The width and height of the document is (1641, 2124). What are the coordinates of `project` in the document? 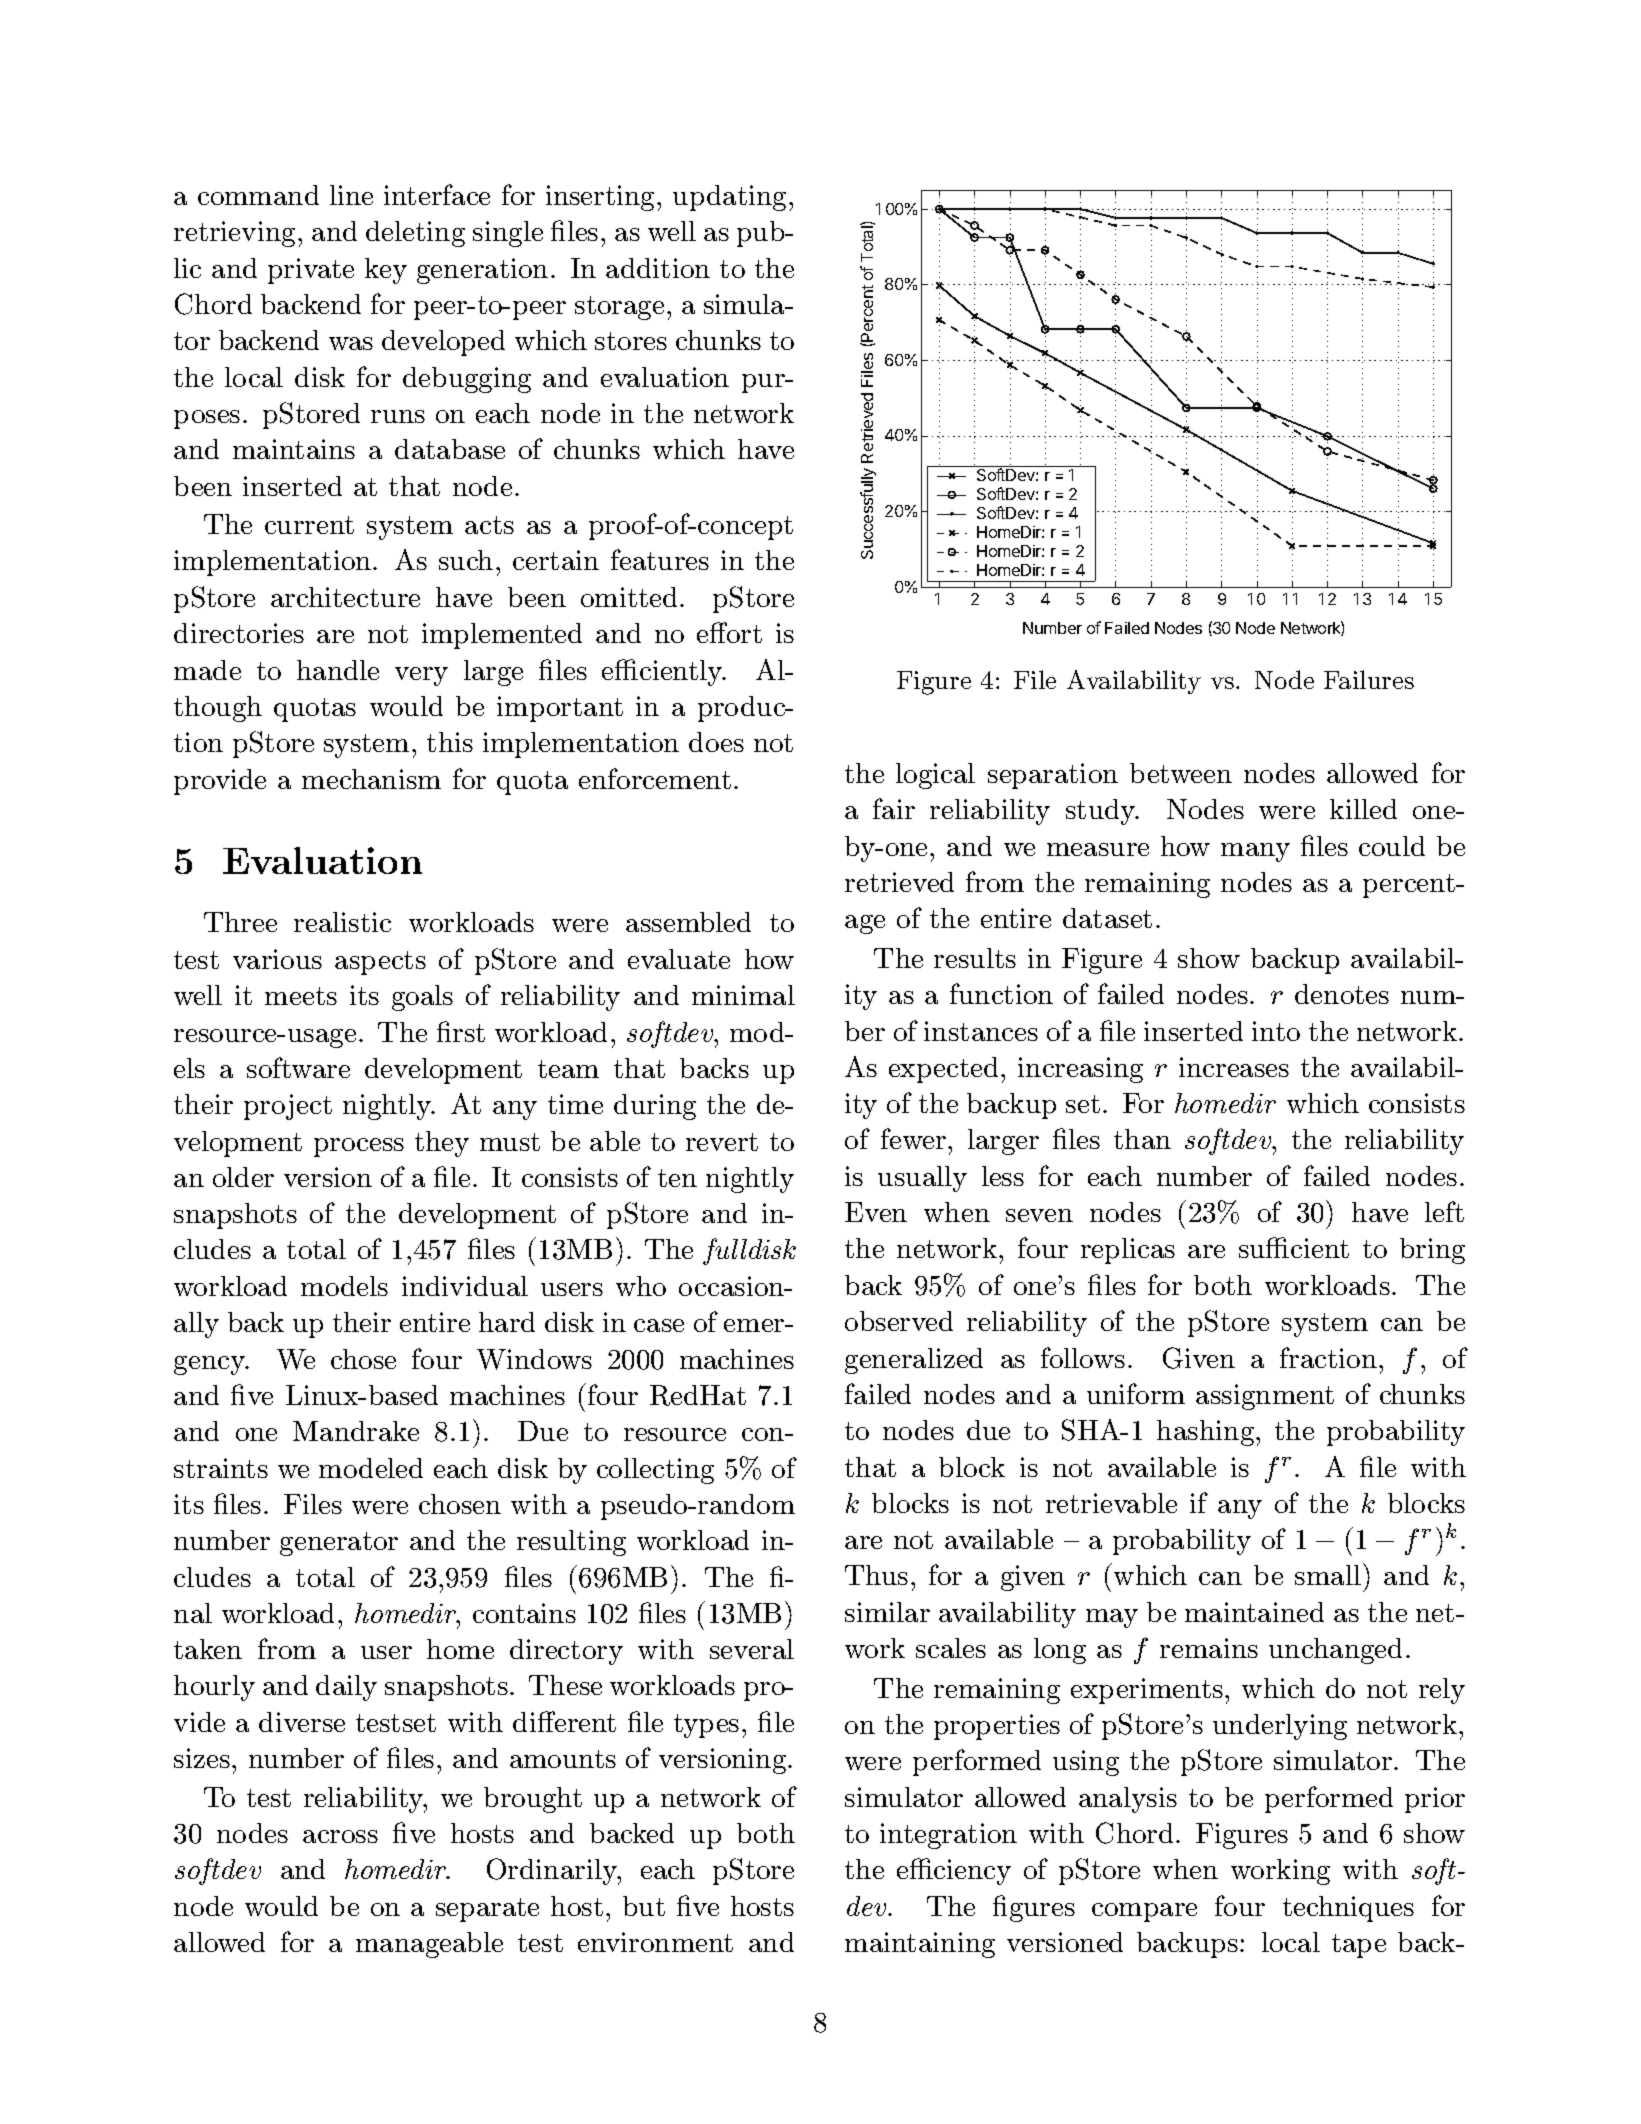 It's located at (288, 1107).
